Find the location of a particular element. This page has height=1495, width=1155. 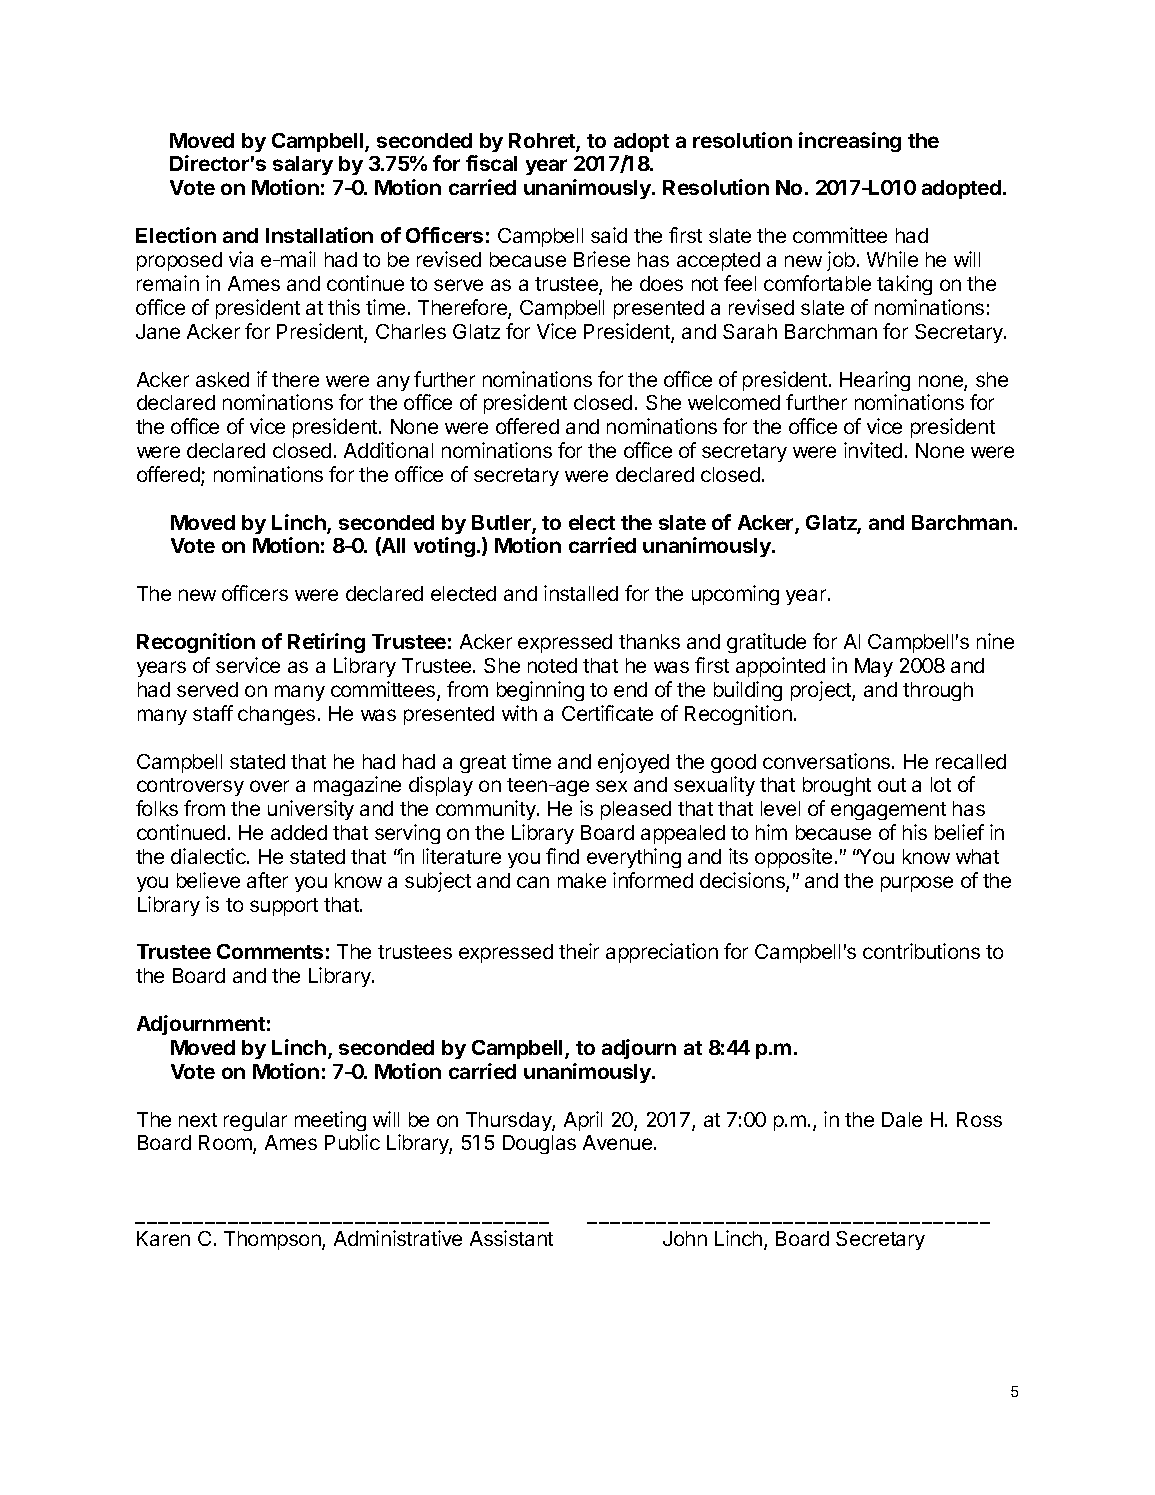

asked is located at coordinates (222, 379).
